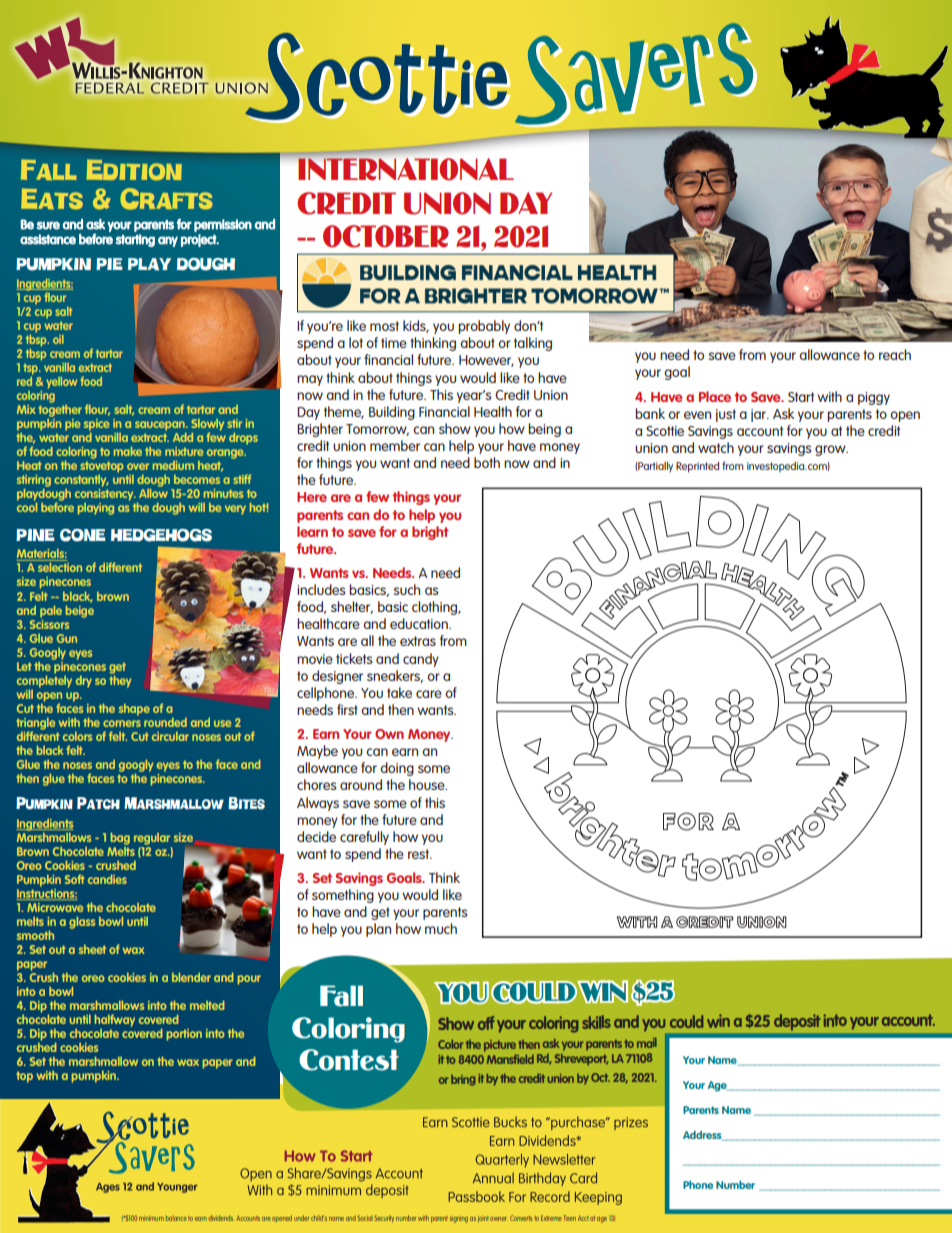 Image resolution: width=952 pixels, height=1233 pixels. Describe the element at coordinates (418, 641) in the document. I see `extras` at that location.
